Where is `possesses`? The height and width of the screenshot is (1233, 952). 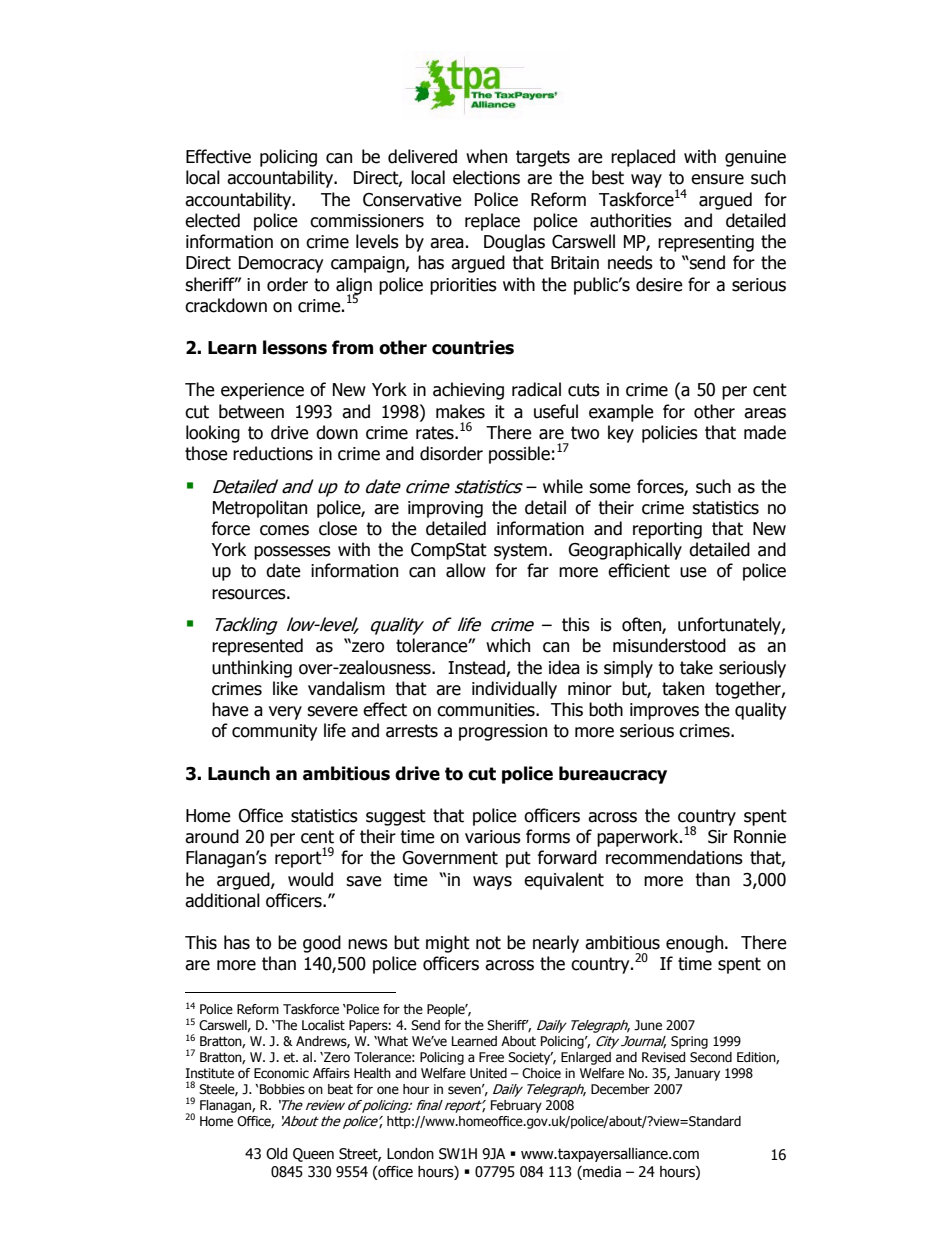
possesses is located at coordinates (292, 553).
